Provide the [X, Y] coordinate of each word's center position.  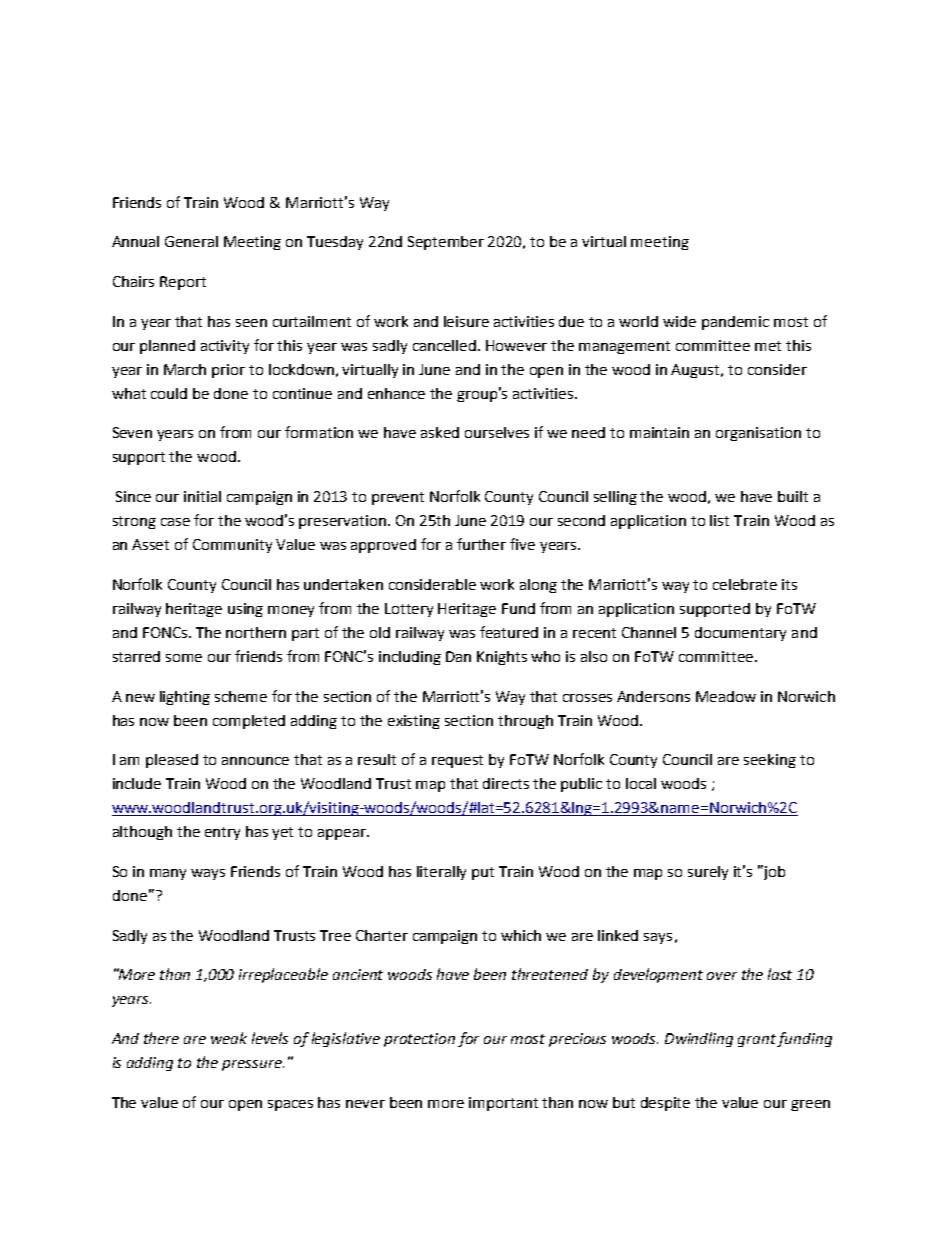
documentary [740, 634]
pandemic [735, 323]
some [184, 658]
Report [183, 283]
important [503, 1104]
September [446, 243]
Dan [458, 656]
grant [758, 1040]
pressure [253, 1065]
